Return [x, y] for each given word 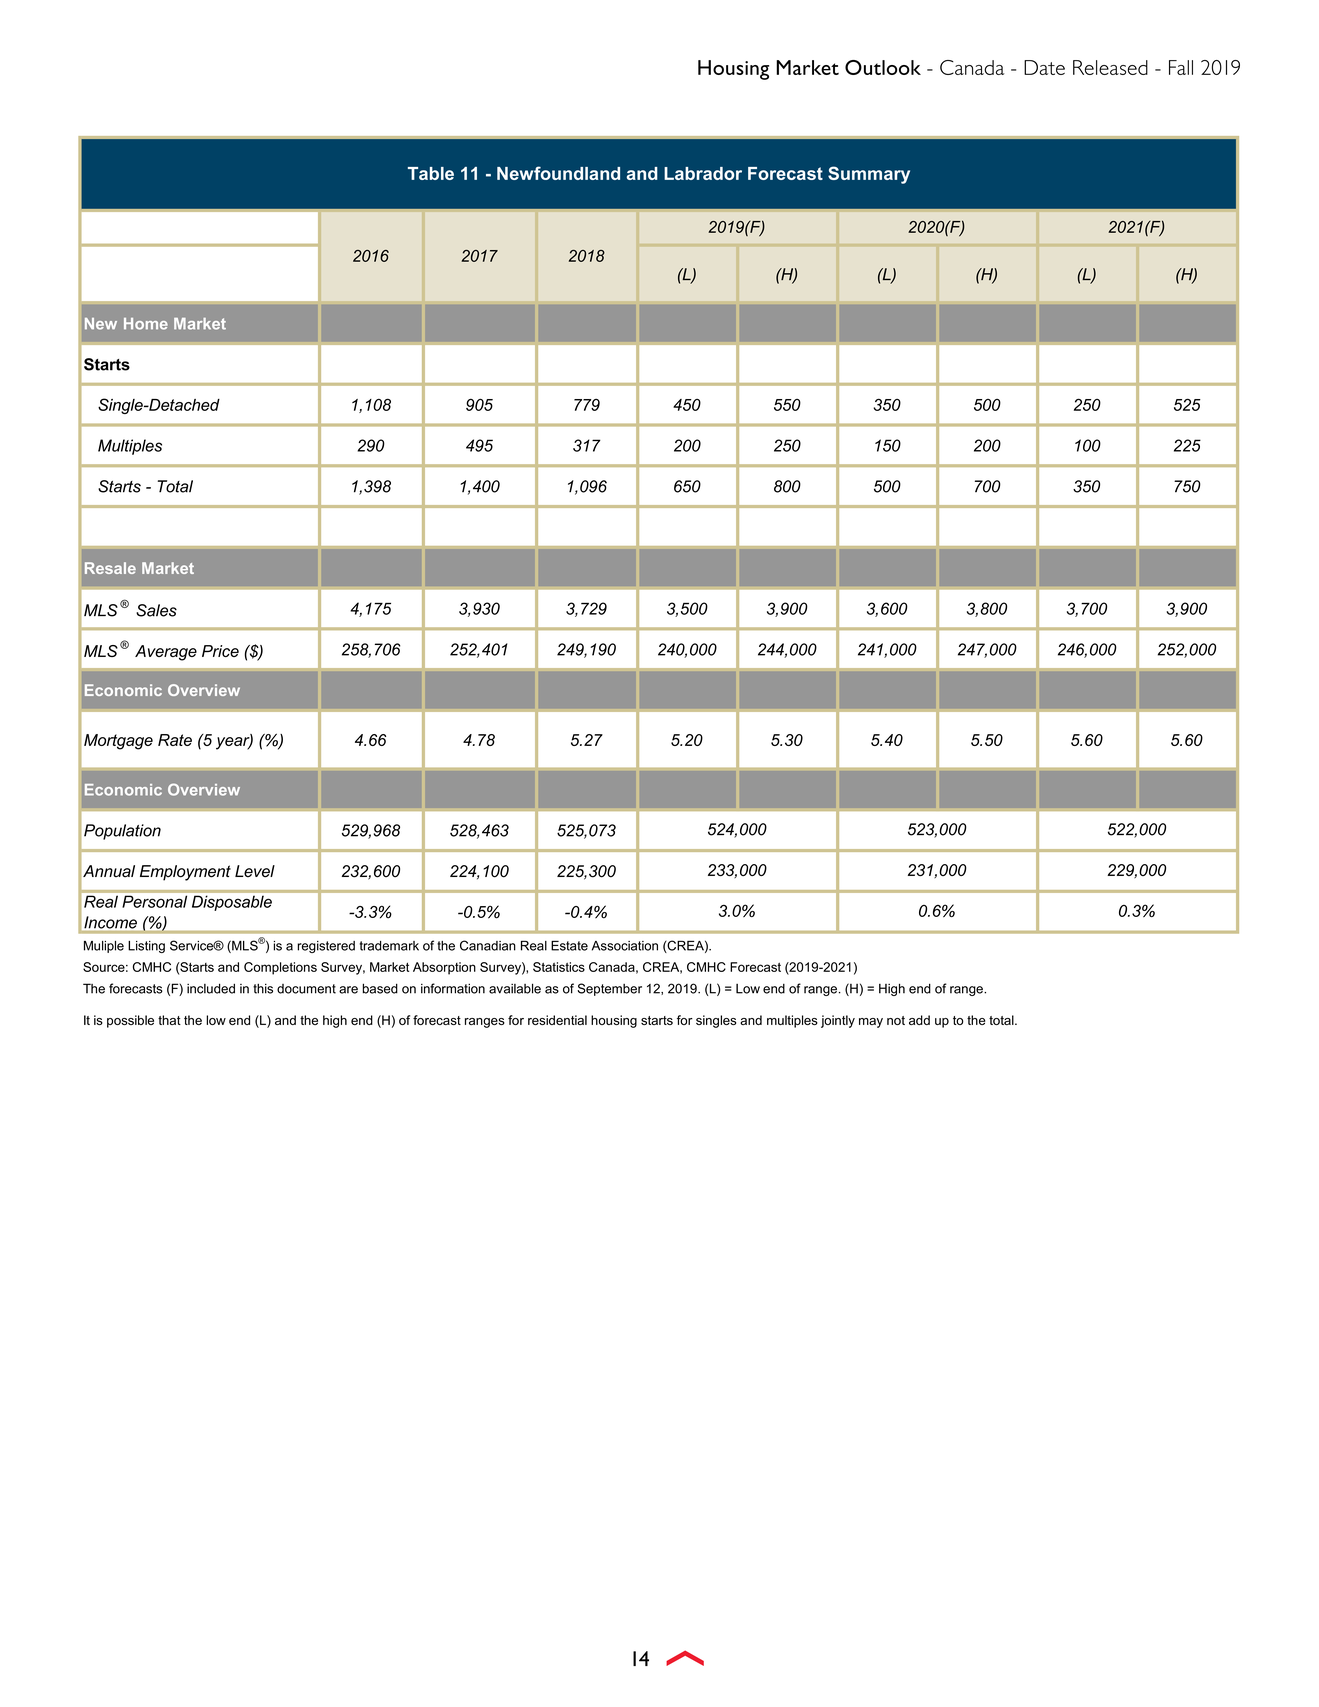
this [263, 988]
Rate [175, 740]
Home [146, 324]
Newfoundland [558, 173]
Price [220, 651]
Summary [869, 175]
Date [1044, 67]
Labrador [703, 173]
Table [431, 173]
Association [625, 946]
